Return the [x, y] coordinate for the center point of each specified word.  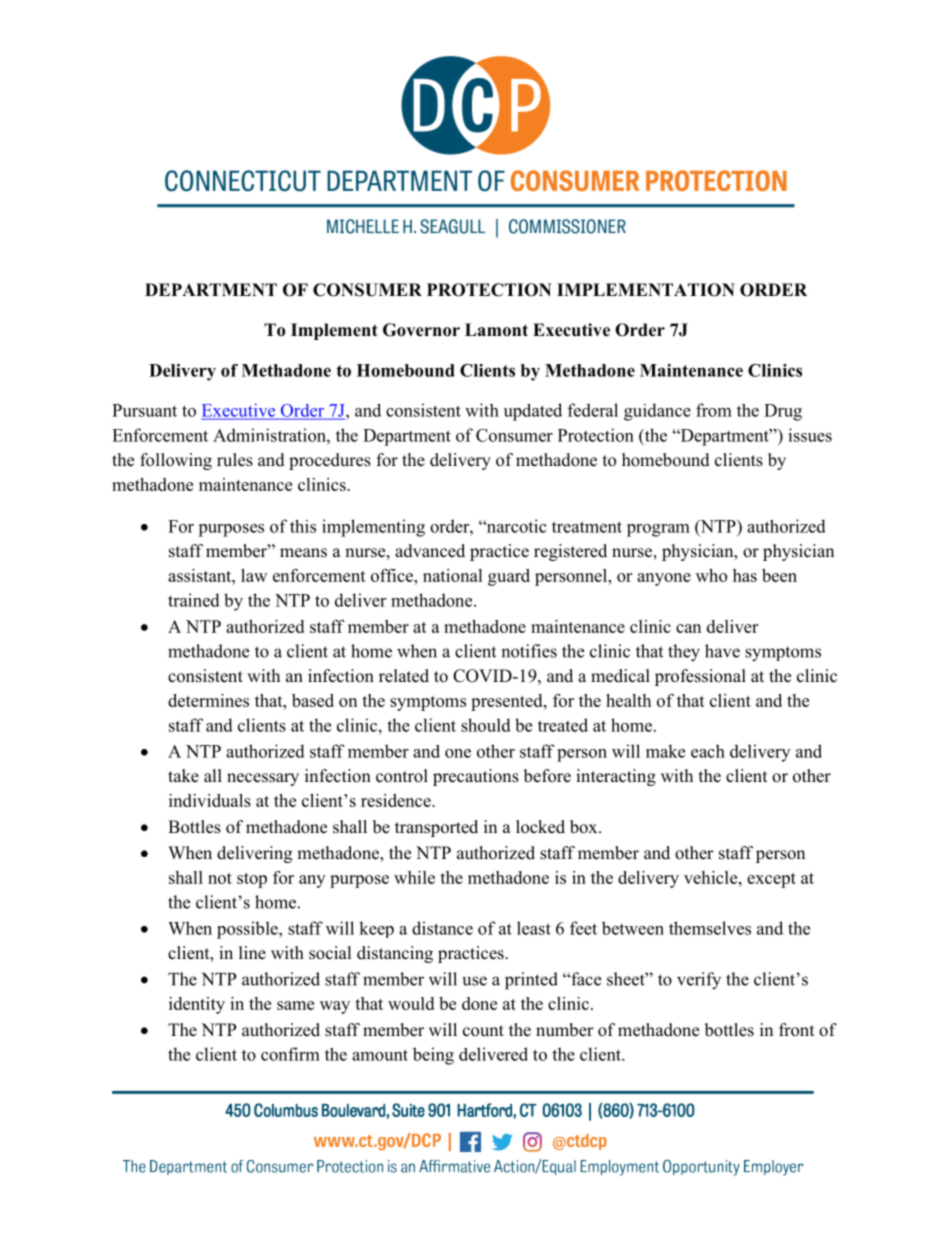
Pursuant [144, 410]
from [714, 410]
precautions [476, 777]
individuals [210, 800]
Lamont [496, 330]
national [453, 575]
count [483, 1031]
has [745, 575]
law [254, 575]
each [708, 751]
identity [197, 1005]
